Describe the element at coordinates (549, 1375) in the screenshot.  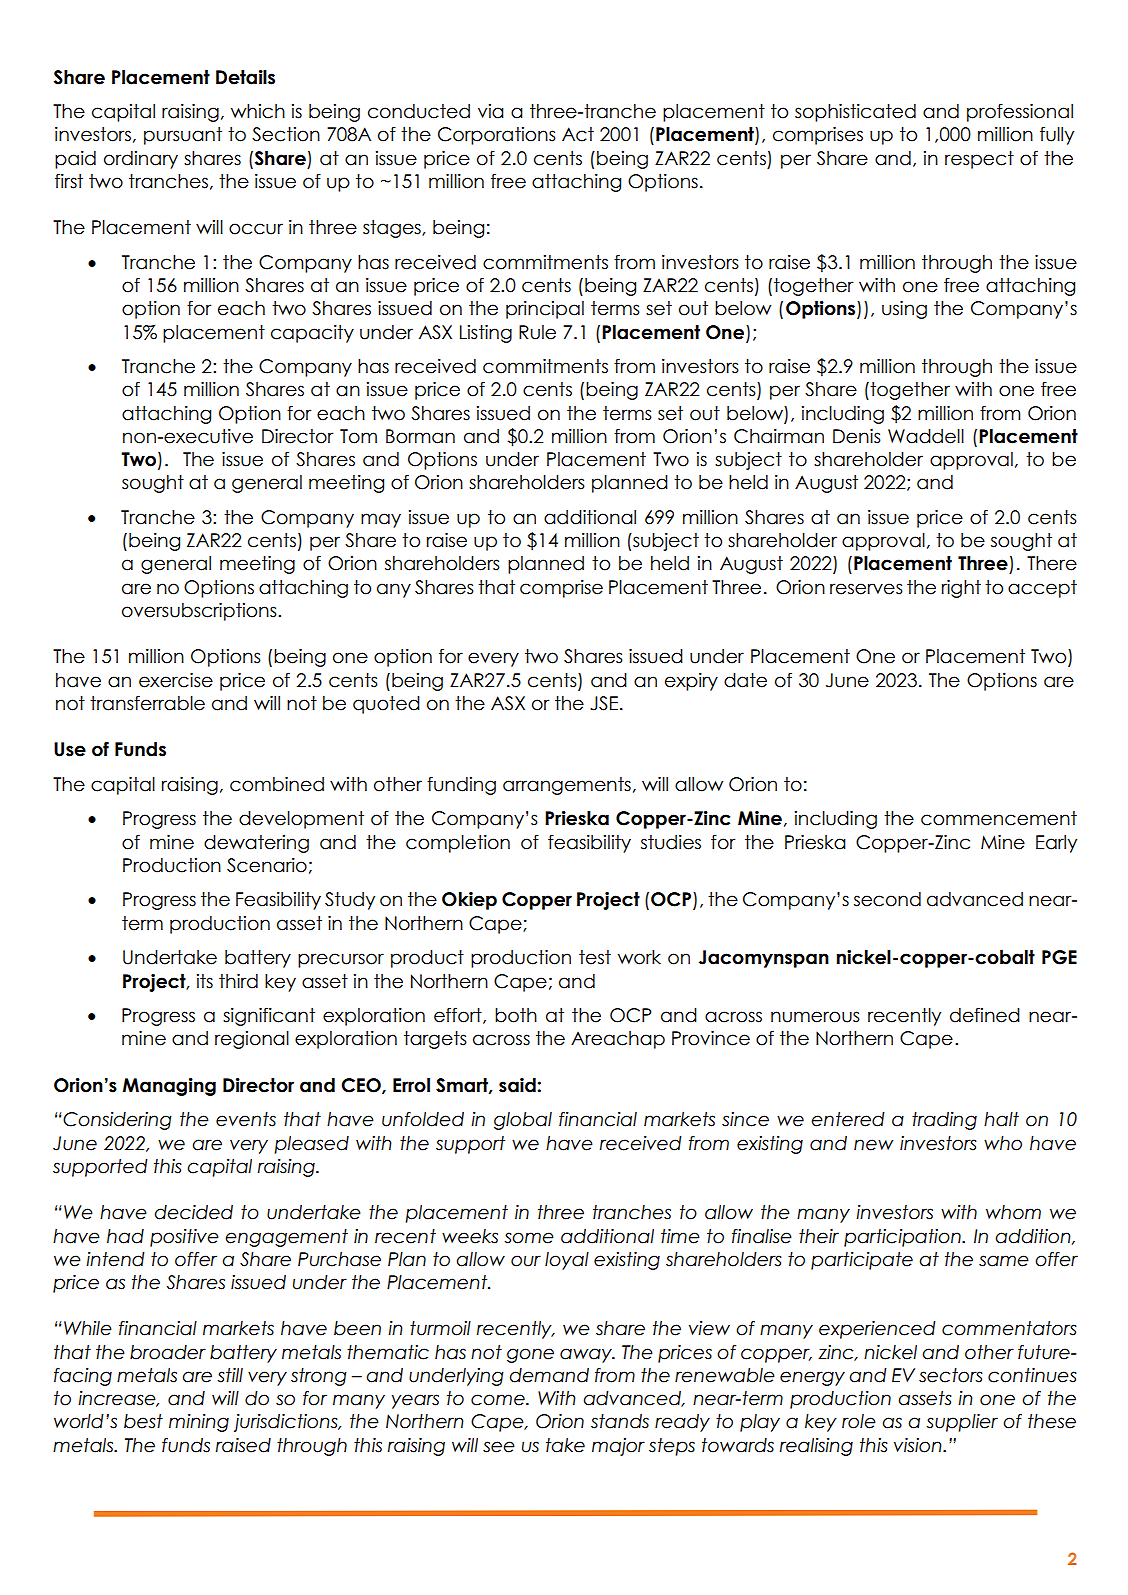
I see `demand` at that location.
